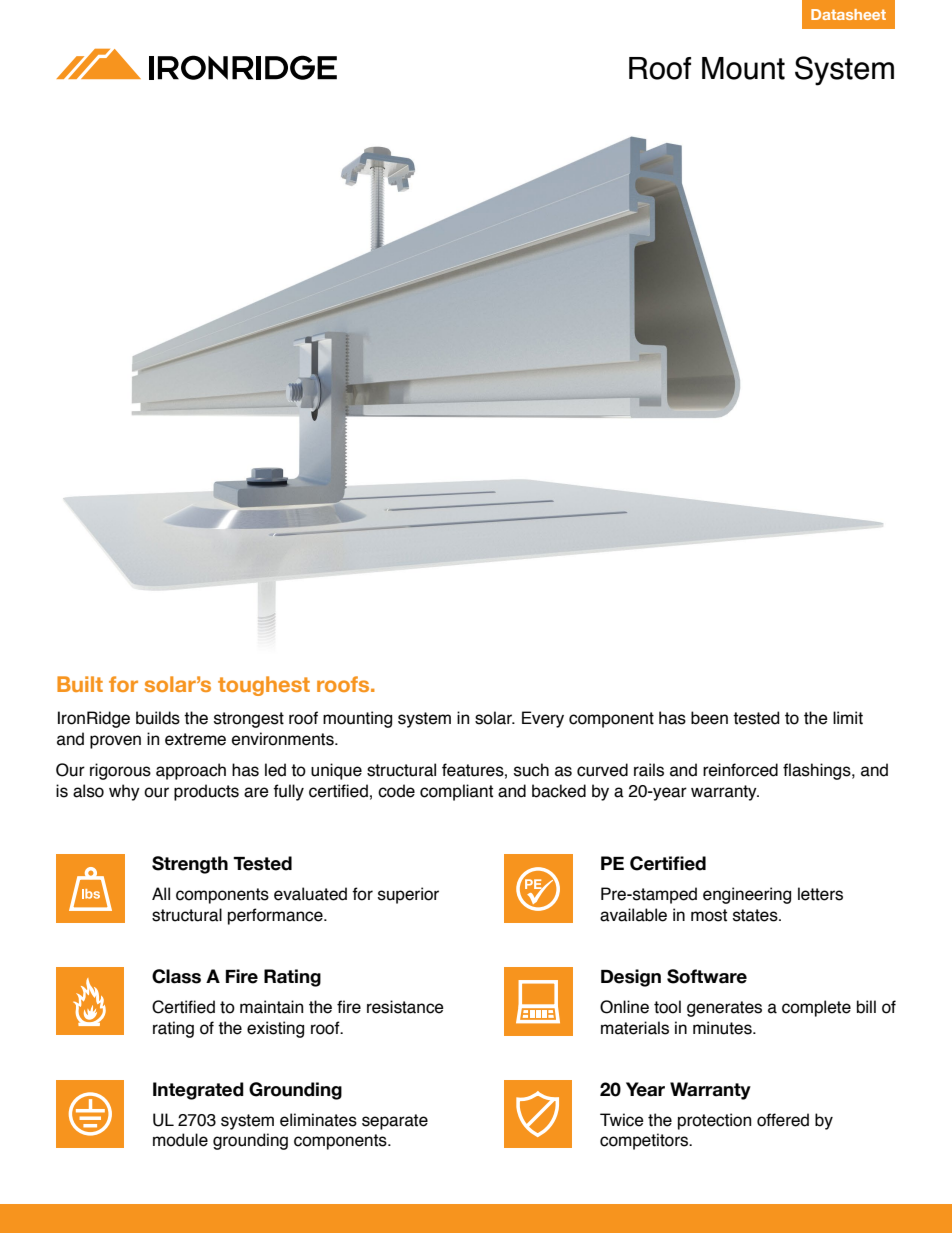 The width and height of the screenshot is (952, 1233). Describe the element at coordinates (709, 718) in the screenshot. I see `been` at that location.
